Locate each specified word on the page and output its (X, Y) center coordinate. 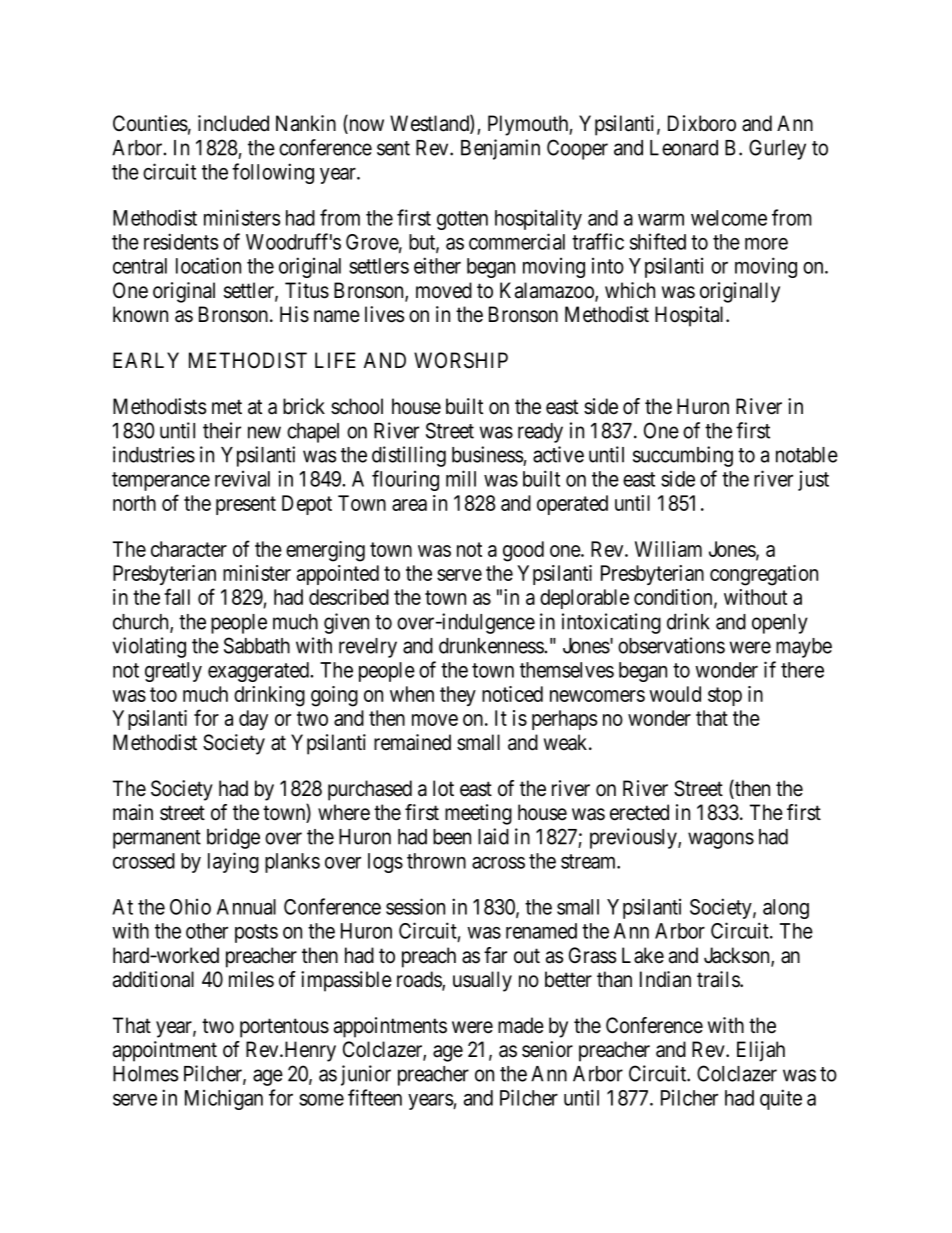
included (233, 123)
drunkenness (491, 646)
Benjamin (500, 149)
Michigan (224, 1099)
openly (780, 624)
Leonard (684, 148)
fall (177, 596)
